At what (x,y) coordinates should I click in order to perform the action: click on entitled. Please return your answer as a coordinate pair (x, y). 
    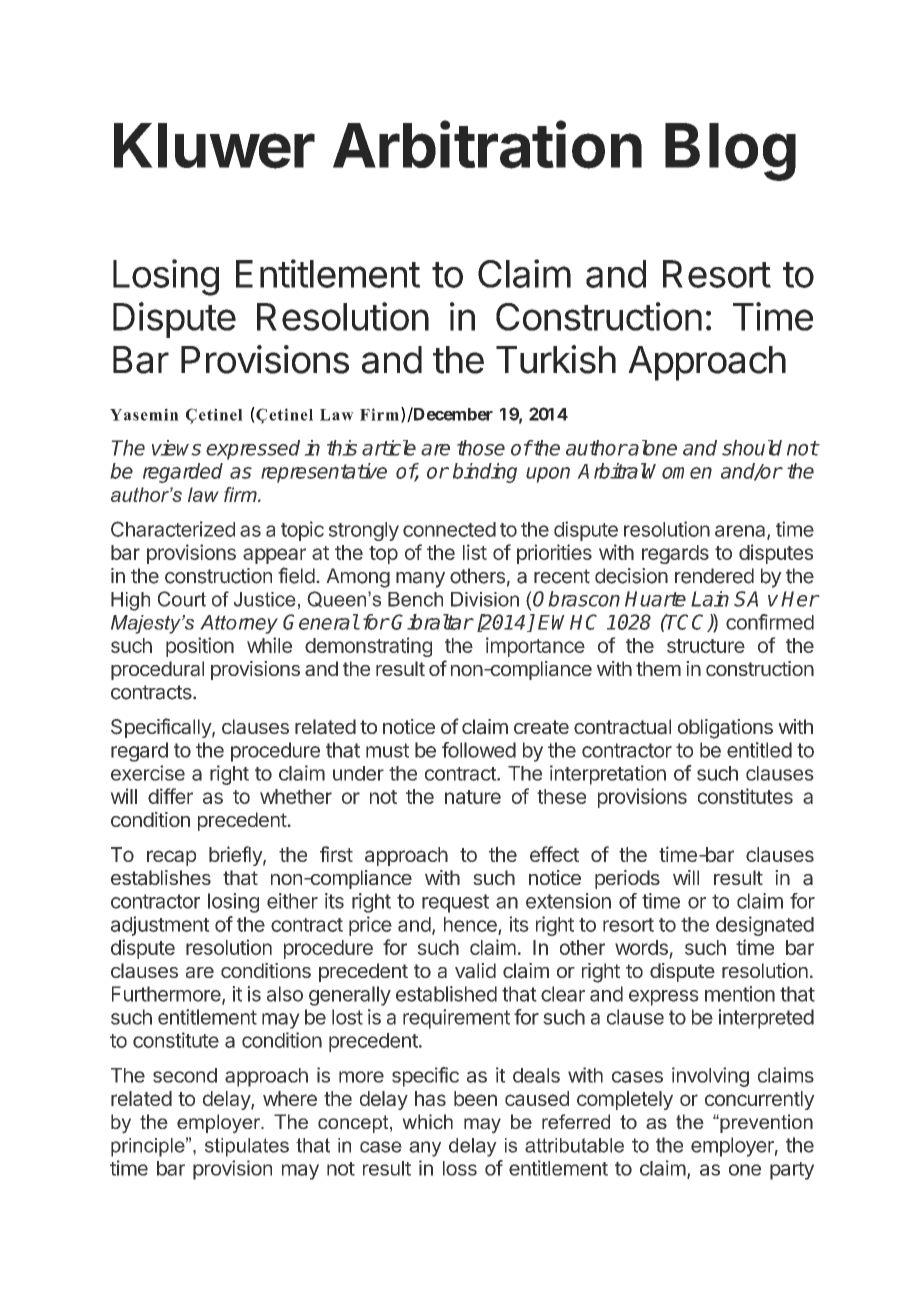
    Looking at the image, I should click on (759, 750).
